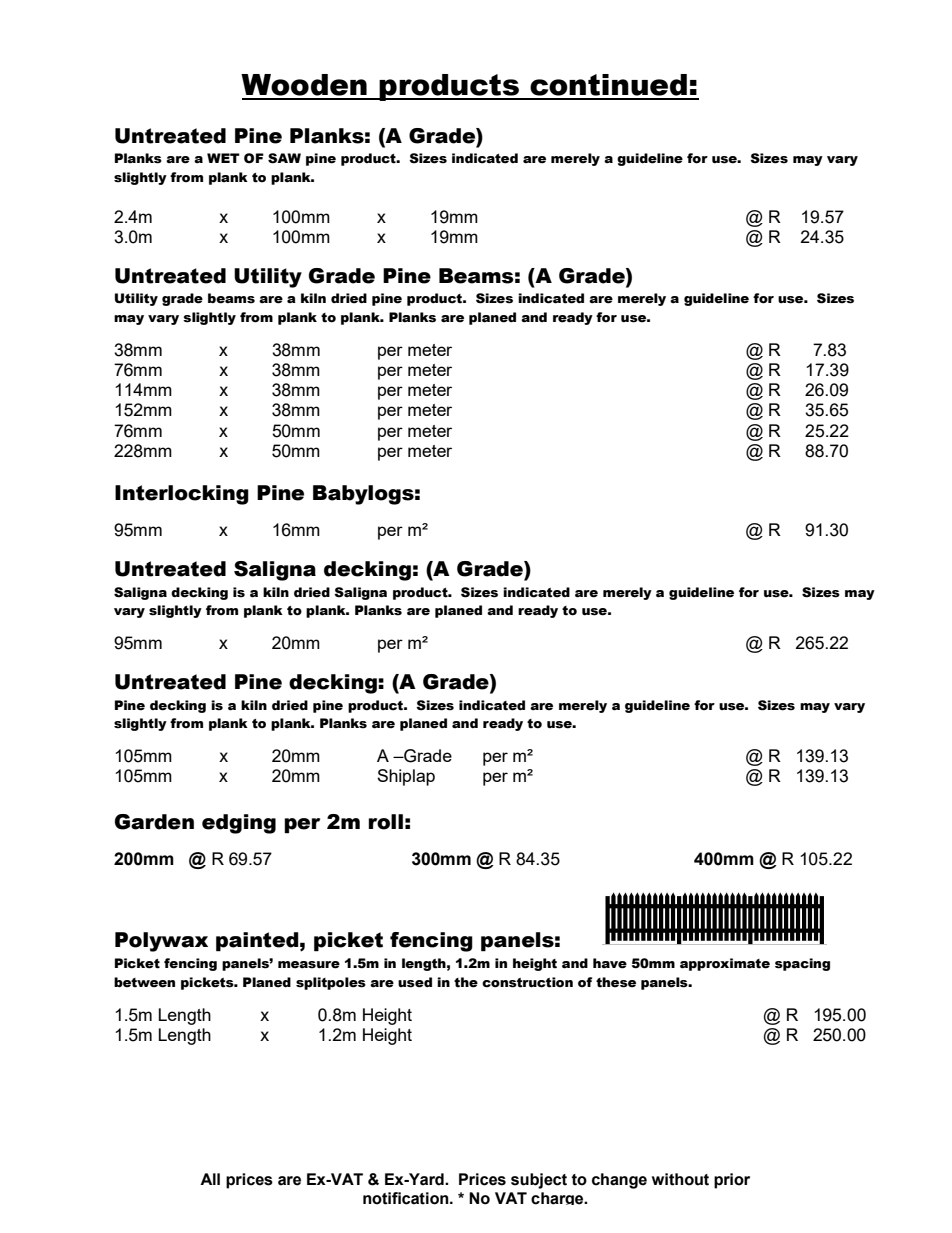 The height and width of the image is (1233, 952). Describe the element at coordinates (304, 85) in the image. I see `Wooden` at that location.
